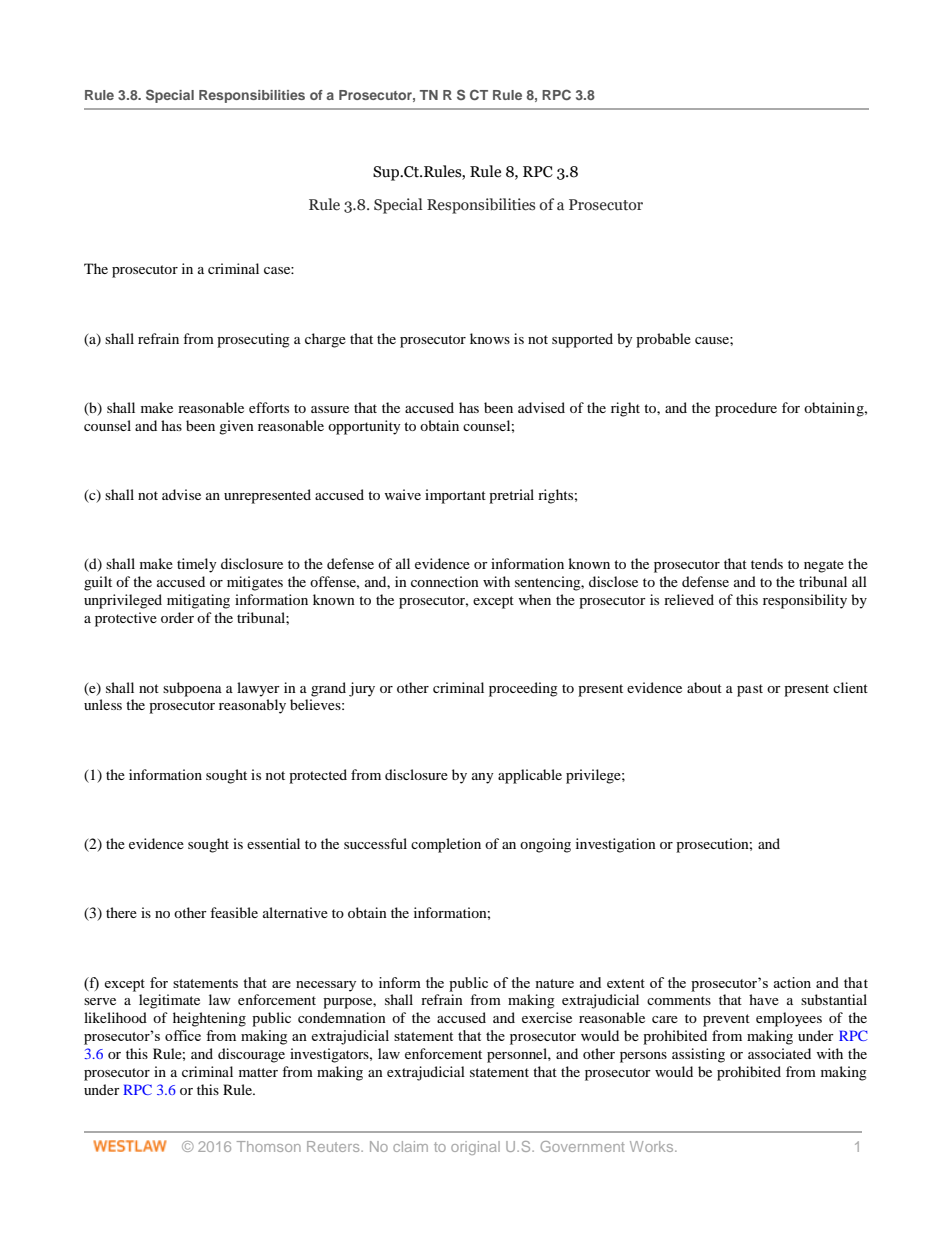 The height and width of the screenshot is (1233, 952). I want to click on feasible, so click(234, 912).
